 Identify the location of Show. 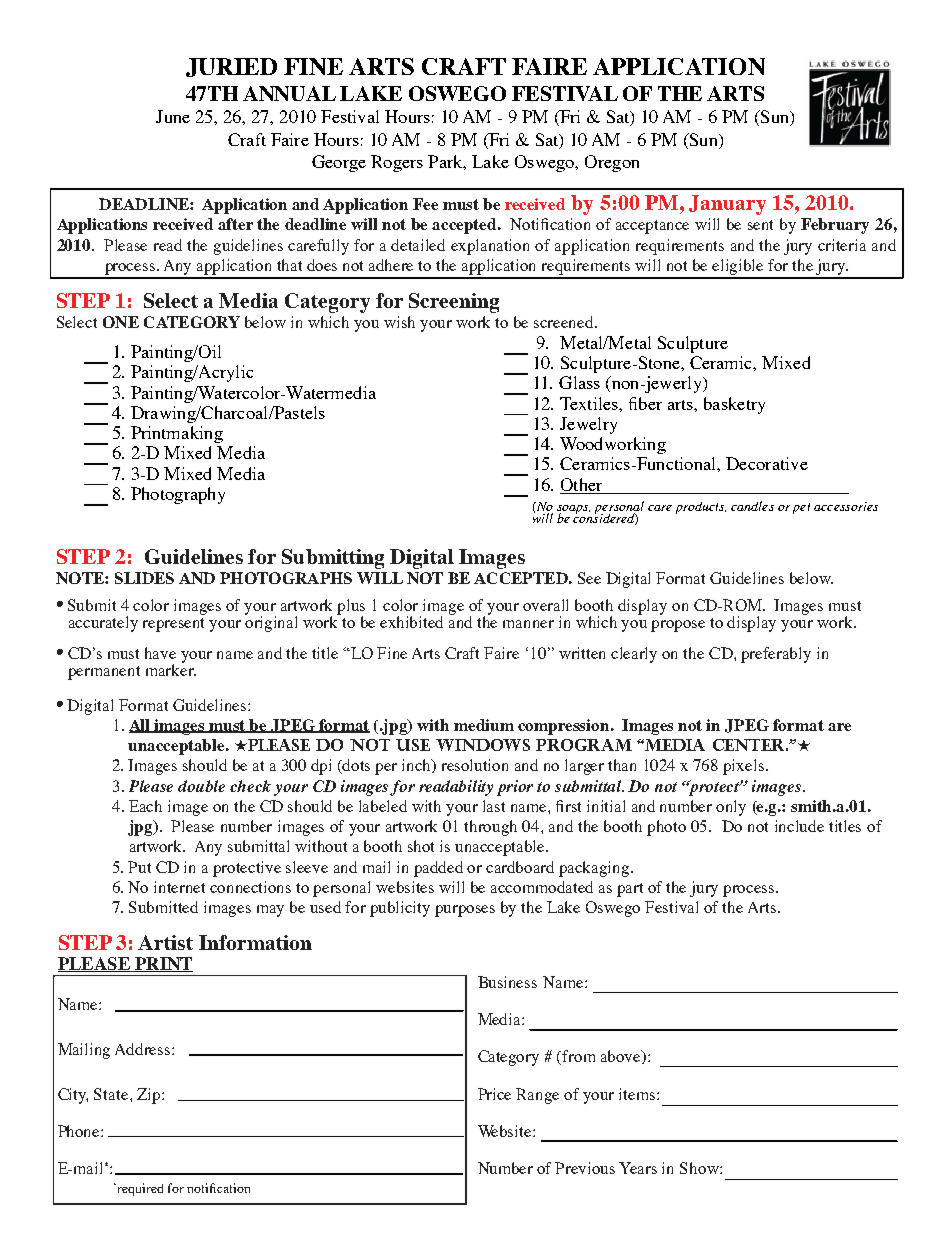
(700, 1168).
